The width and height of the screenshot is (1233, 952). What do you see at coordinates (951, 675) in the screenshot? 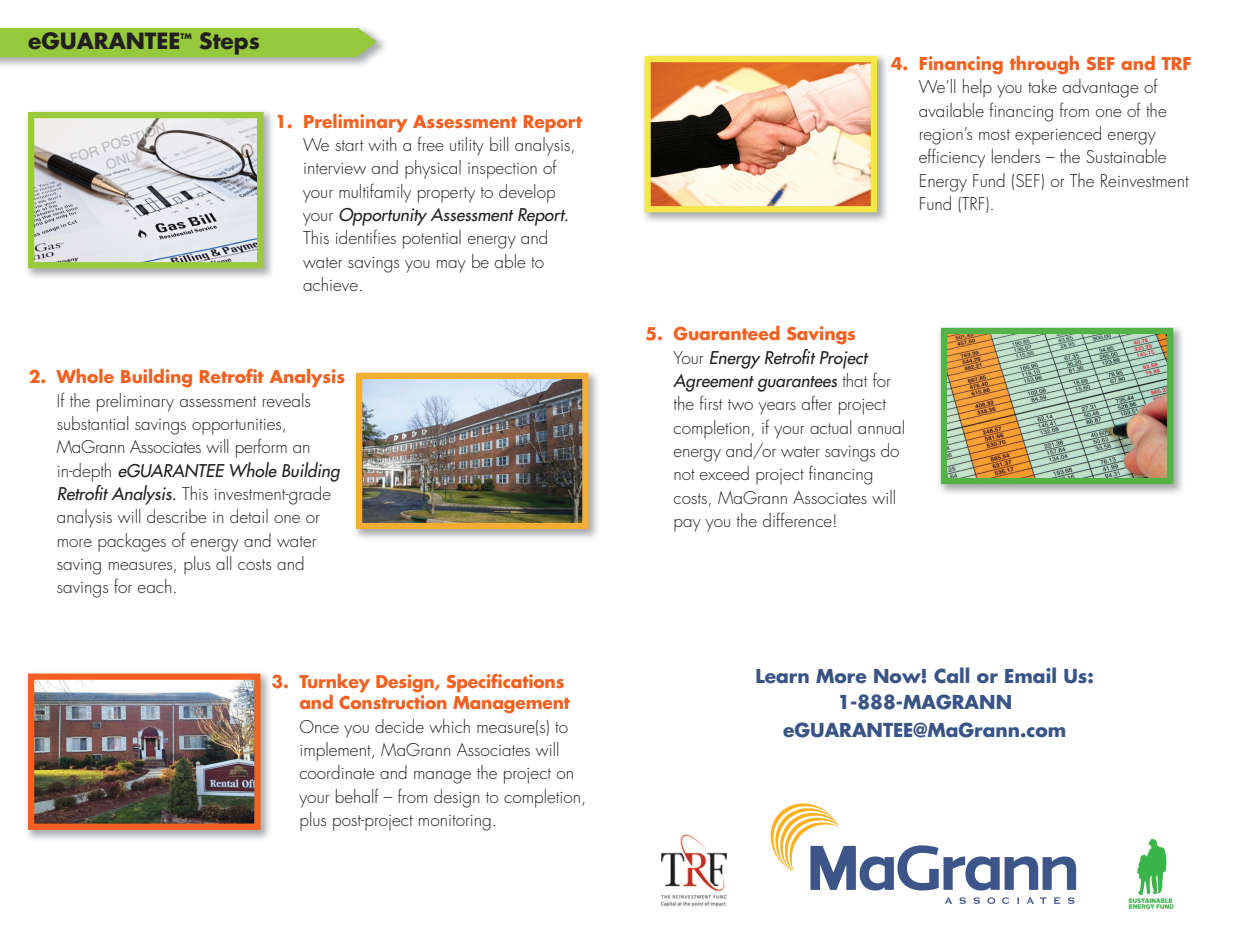
I see `Call` at bounding box center [951, 675].
